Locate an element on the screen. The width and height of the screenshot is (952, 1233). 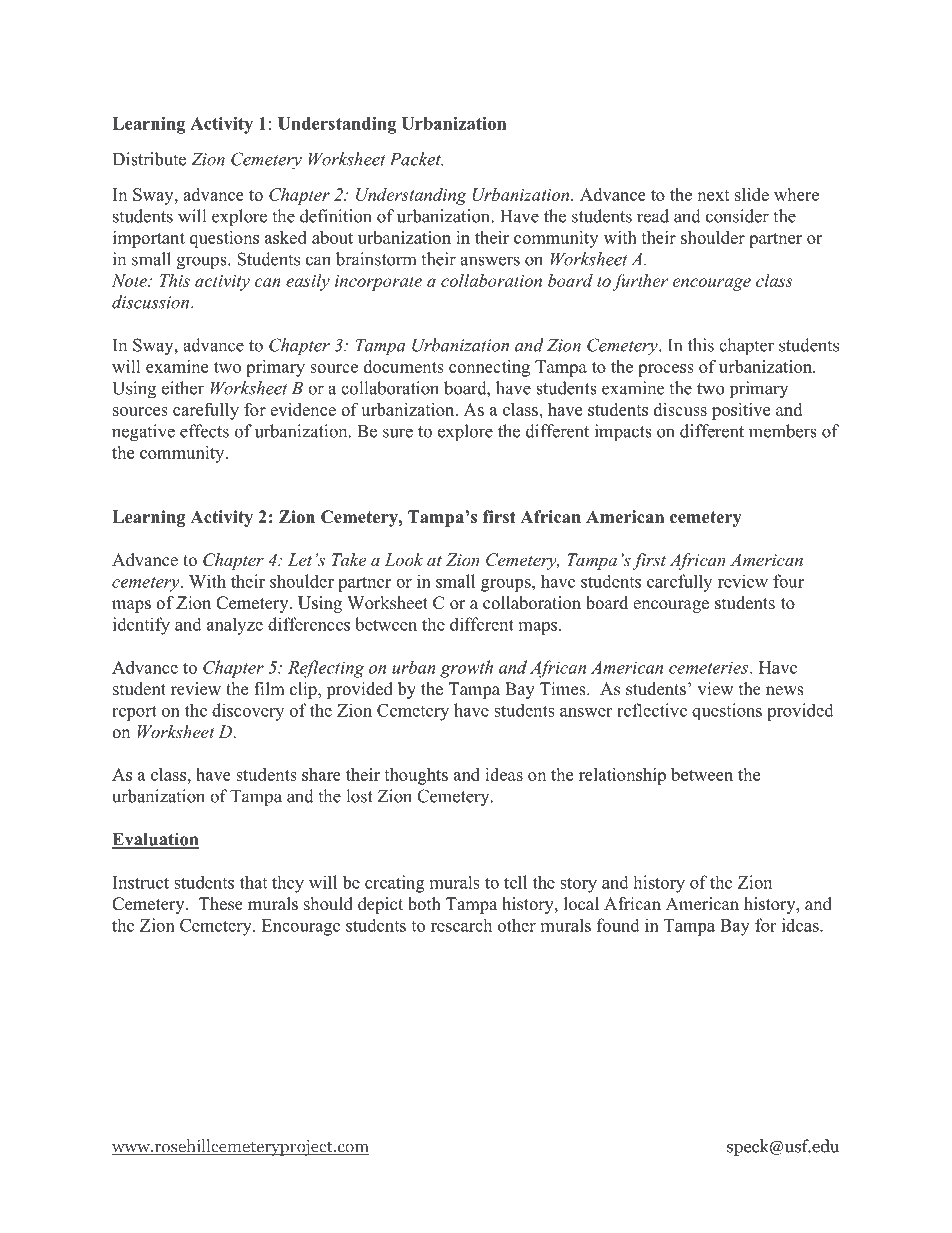
These is located at coordinates (221, 904).
